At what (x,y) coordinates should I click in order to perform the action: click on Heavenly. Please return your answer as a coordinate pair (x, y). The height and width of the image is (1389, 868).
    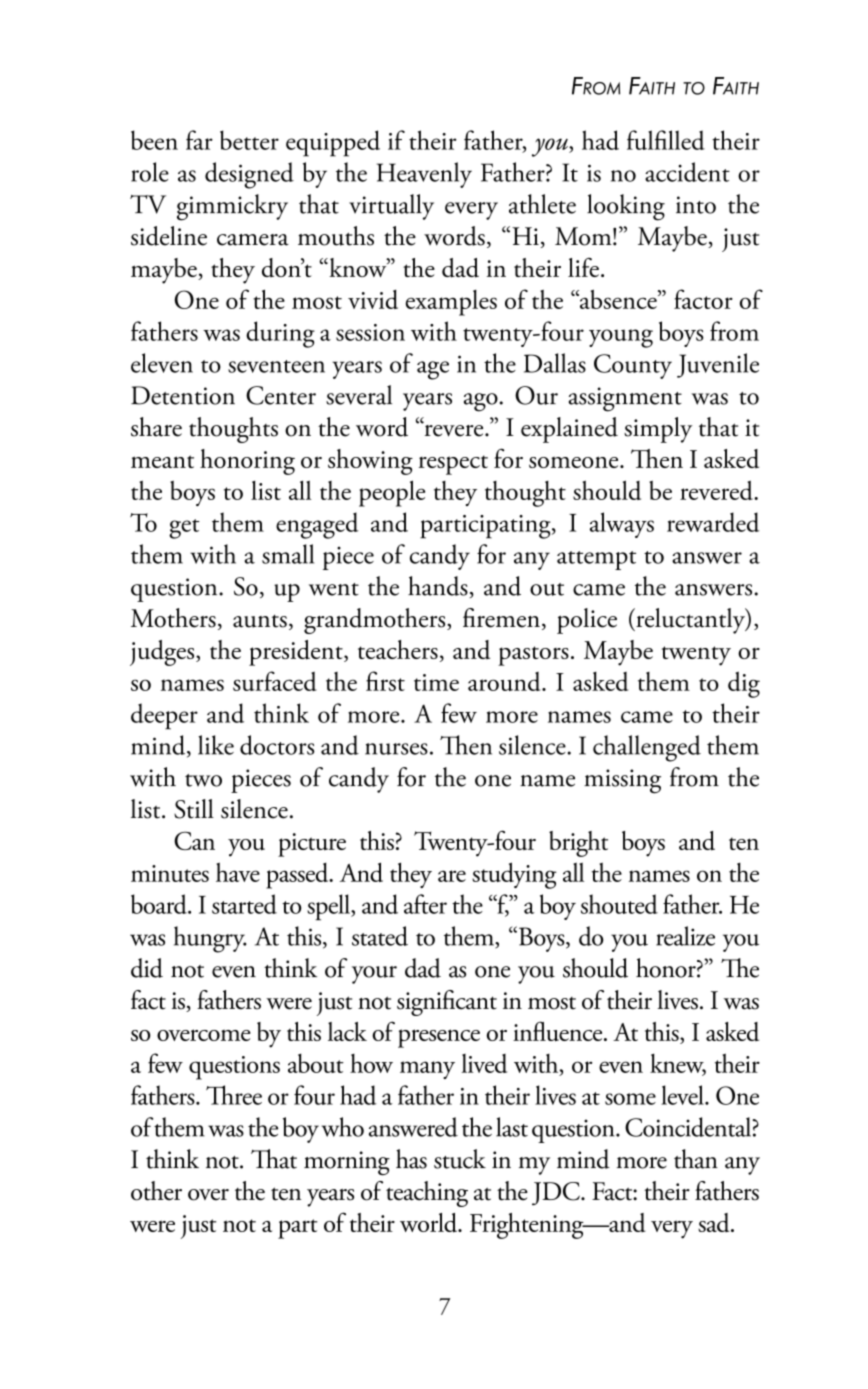
    Looking at the image, I should click on (424, 175).
